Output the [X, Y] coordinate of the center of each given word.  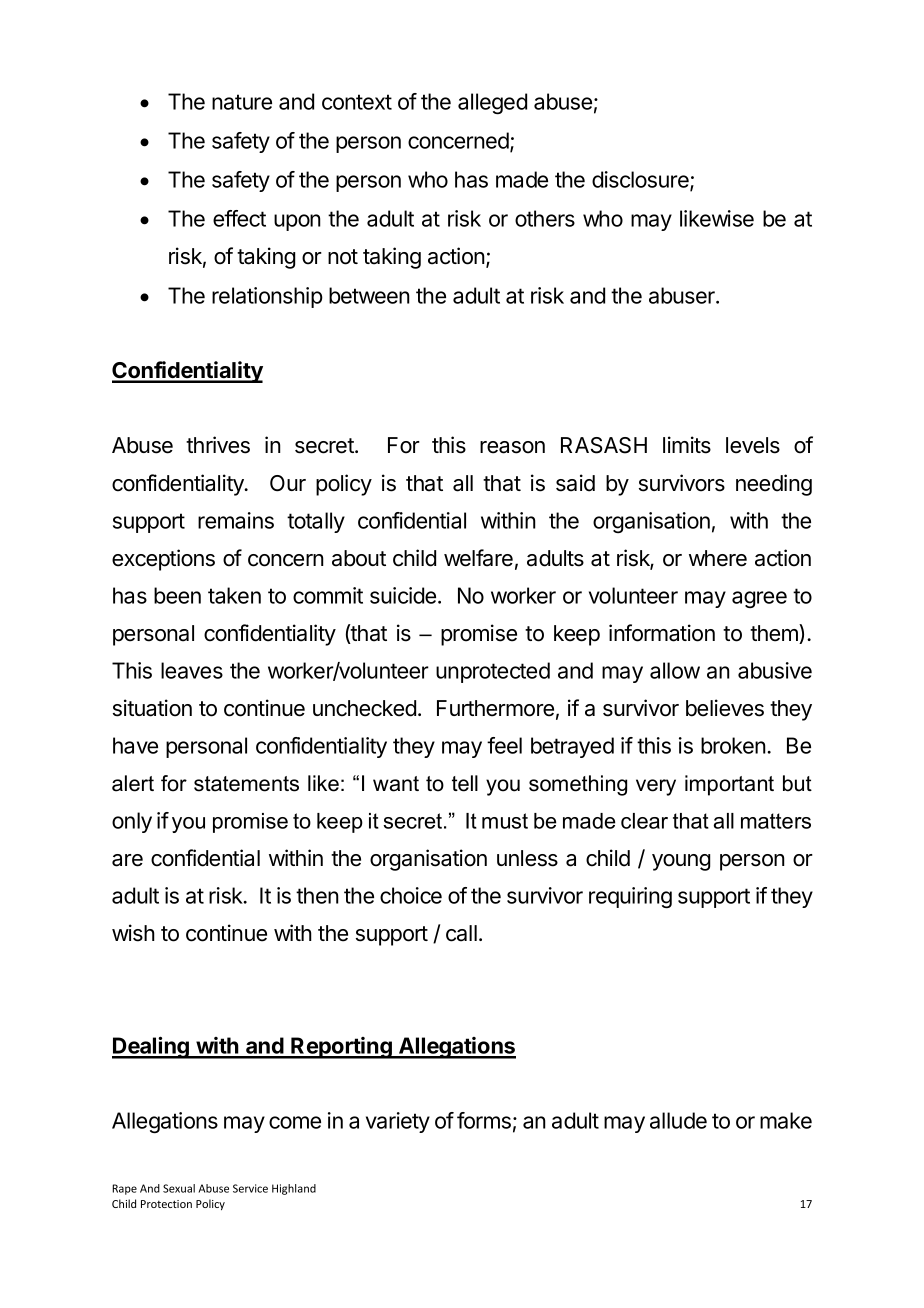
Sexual [179, 1188]
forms [484, 1120]
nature [242, 102]
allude [678, 1120]
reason [512, 447]
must [505, 821]
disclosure [641, 181]
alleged [492, 103]
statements [246, 784]
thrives [218, 445]
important [729, 785]
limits [687, 445]
